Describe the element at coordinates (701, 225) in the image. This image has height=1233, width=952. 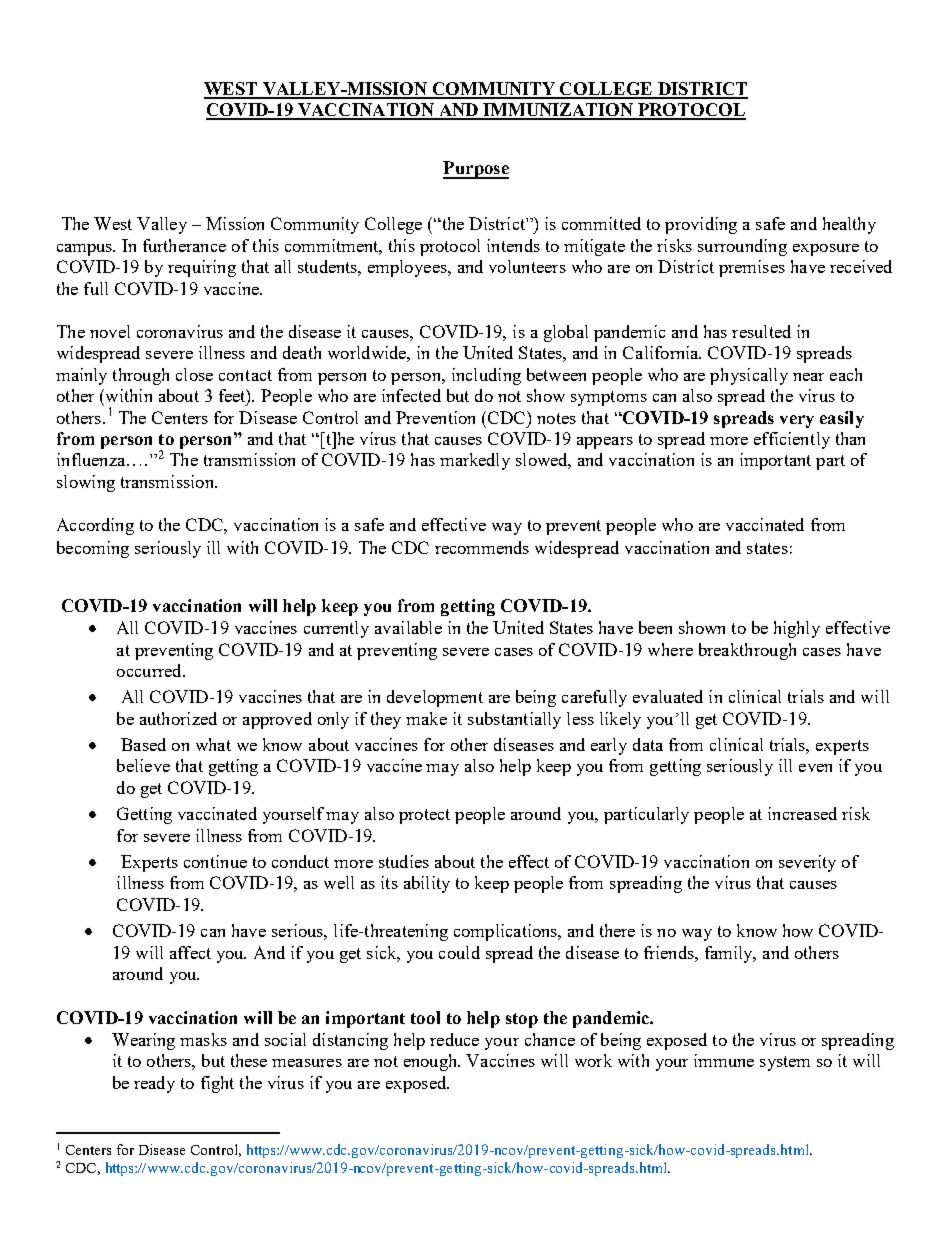
I see `providing` at that location.
